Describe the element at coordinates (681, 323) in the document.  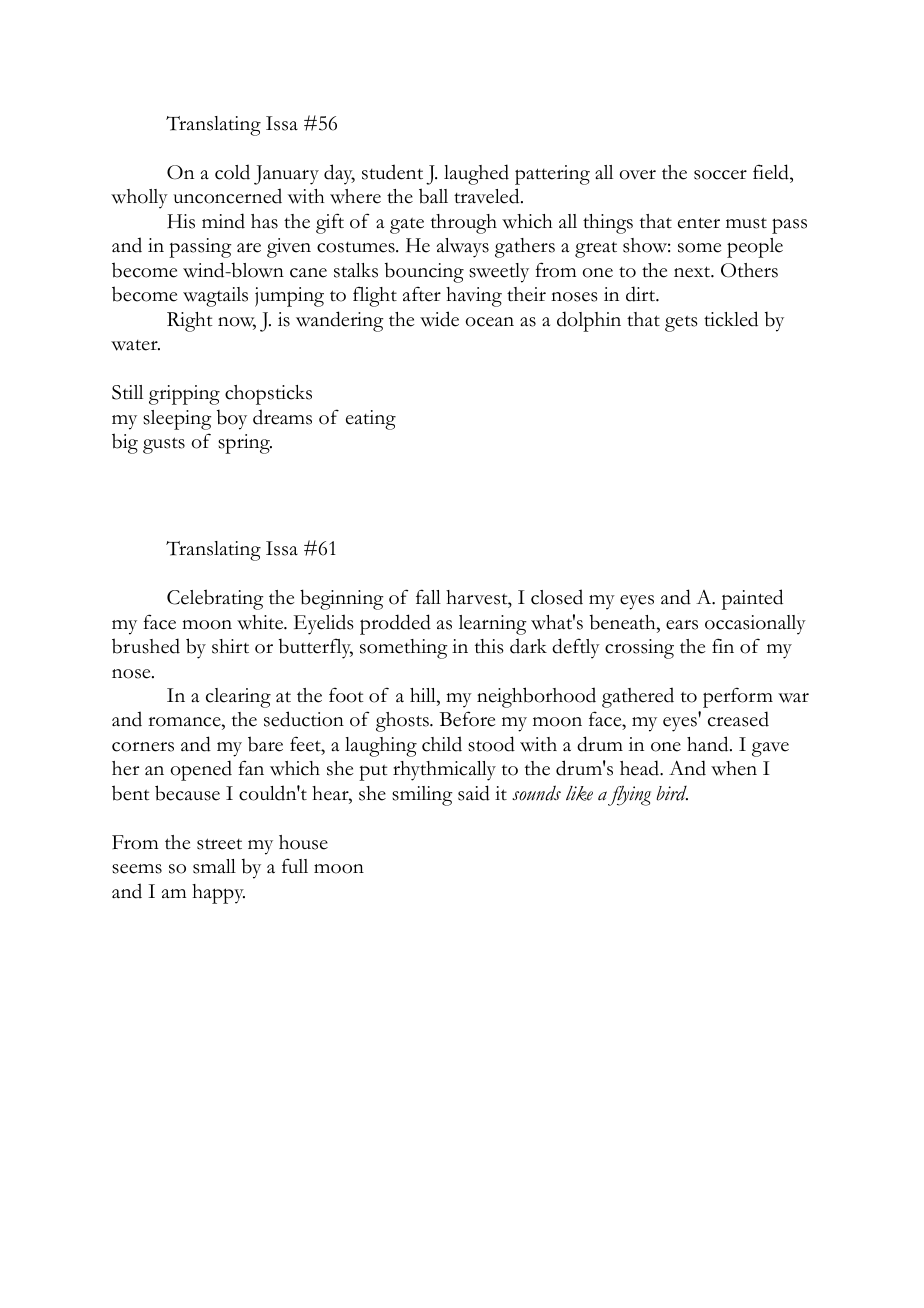
I see `gets` at that location.
